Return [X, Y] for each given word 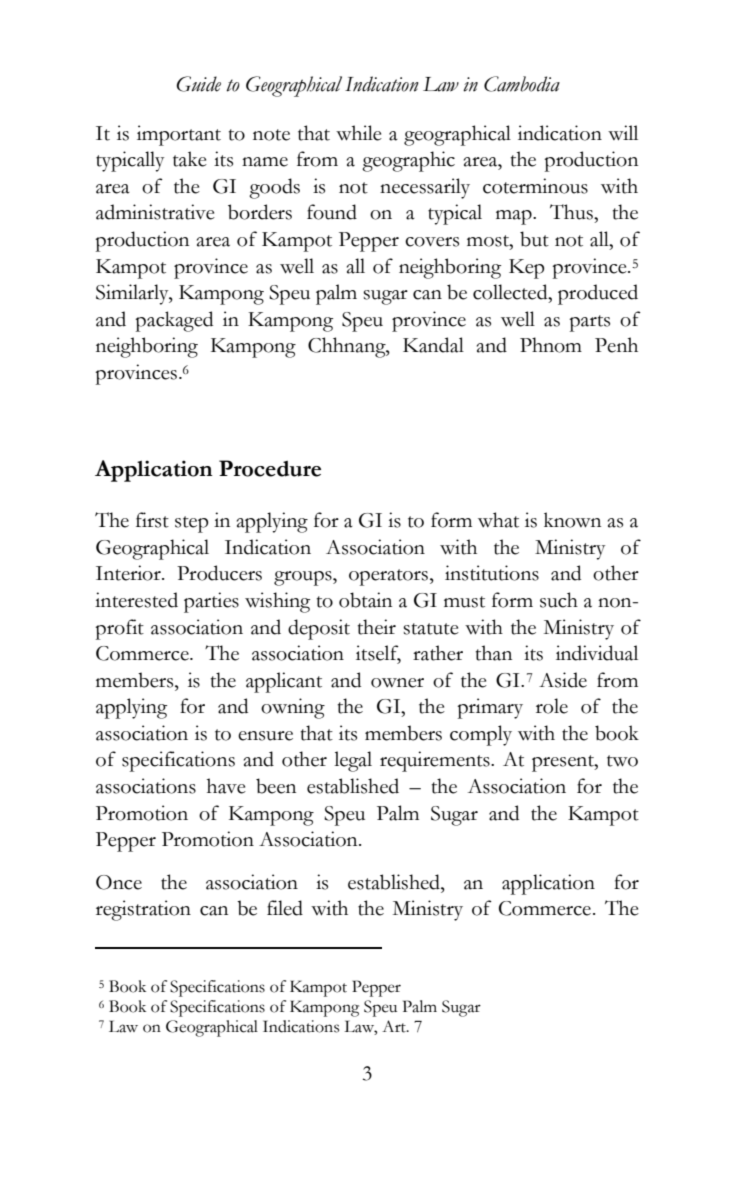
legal [353, 761]
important [179, 135]
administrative [155, 212]
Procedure [270, 468]
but [534, 239]
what [498, 520]
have [226, 786]
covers [432, 242]
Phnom [551, 345]
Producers [219, 573]
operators [390, 577]
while [359, 133]
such [559, 600]
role [552, 706]
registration [143, 910]
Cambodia [522, 84]
